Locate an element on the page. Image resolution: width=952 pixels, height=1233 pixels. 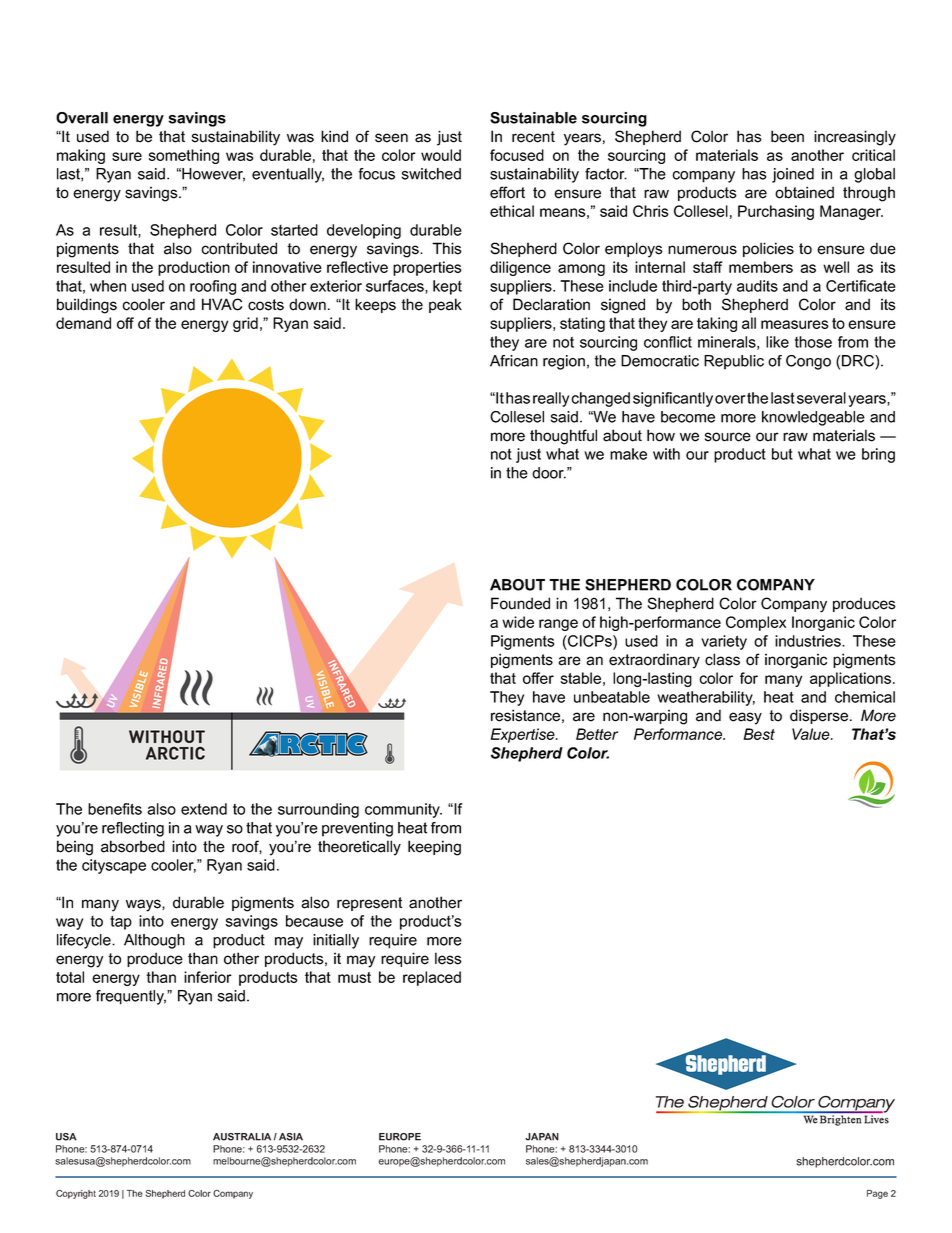
knowledgeable is located at coordinates (813, 418).
